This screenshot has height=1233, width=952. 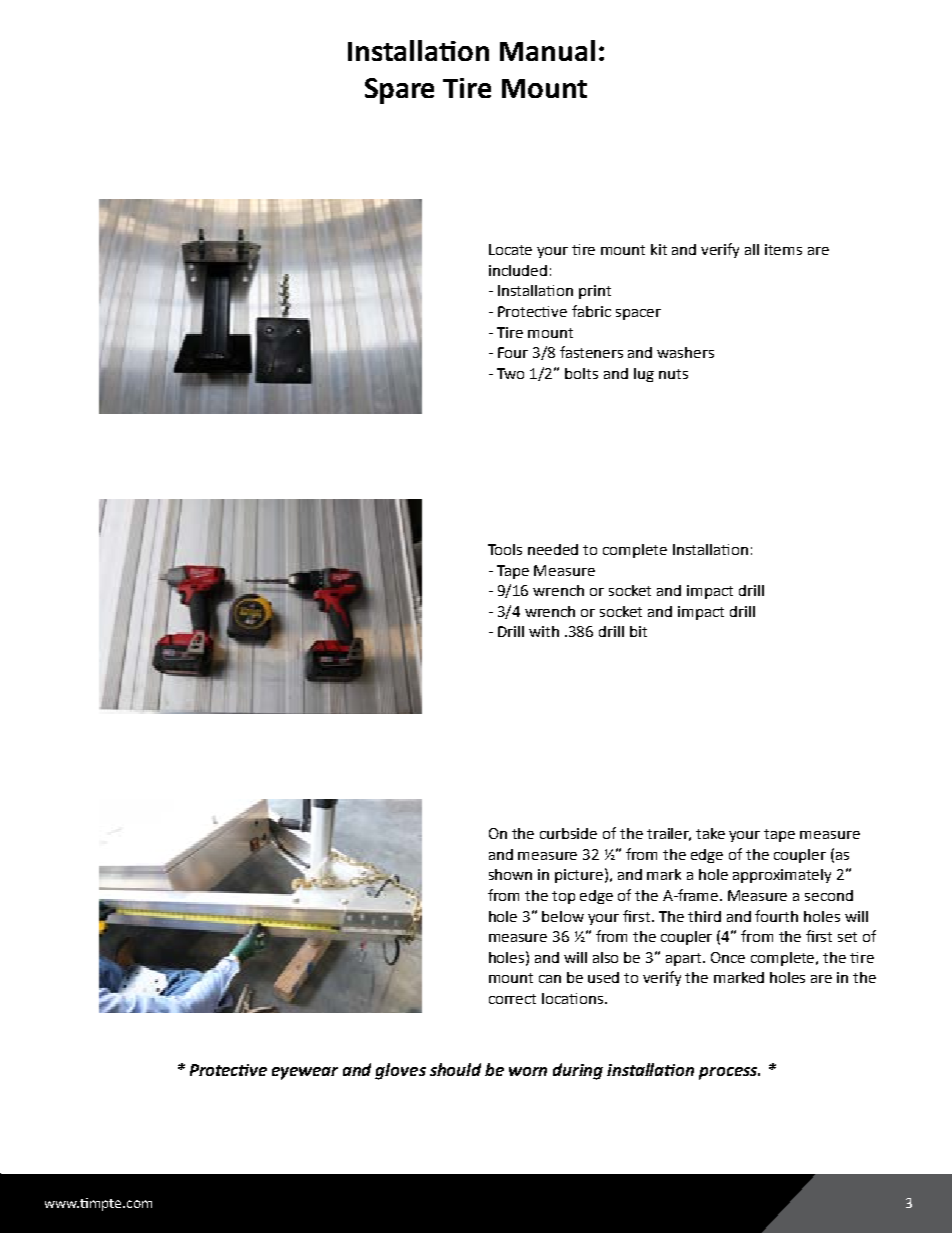 What do you see at coordinates (510, 874) in the screenshot?
I see `shown` at bounding box center [510, 874].
